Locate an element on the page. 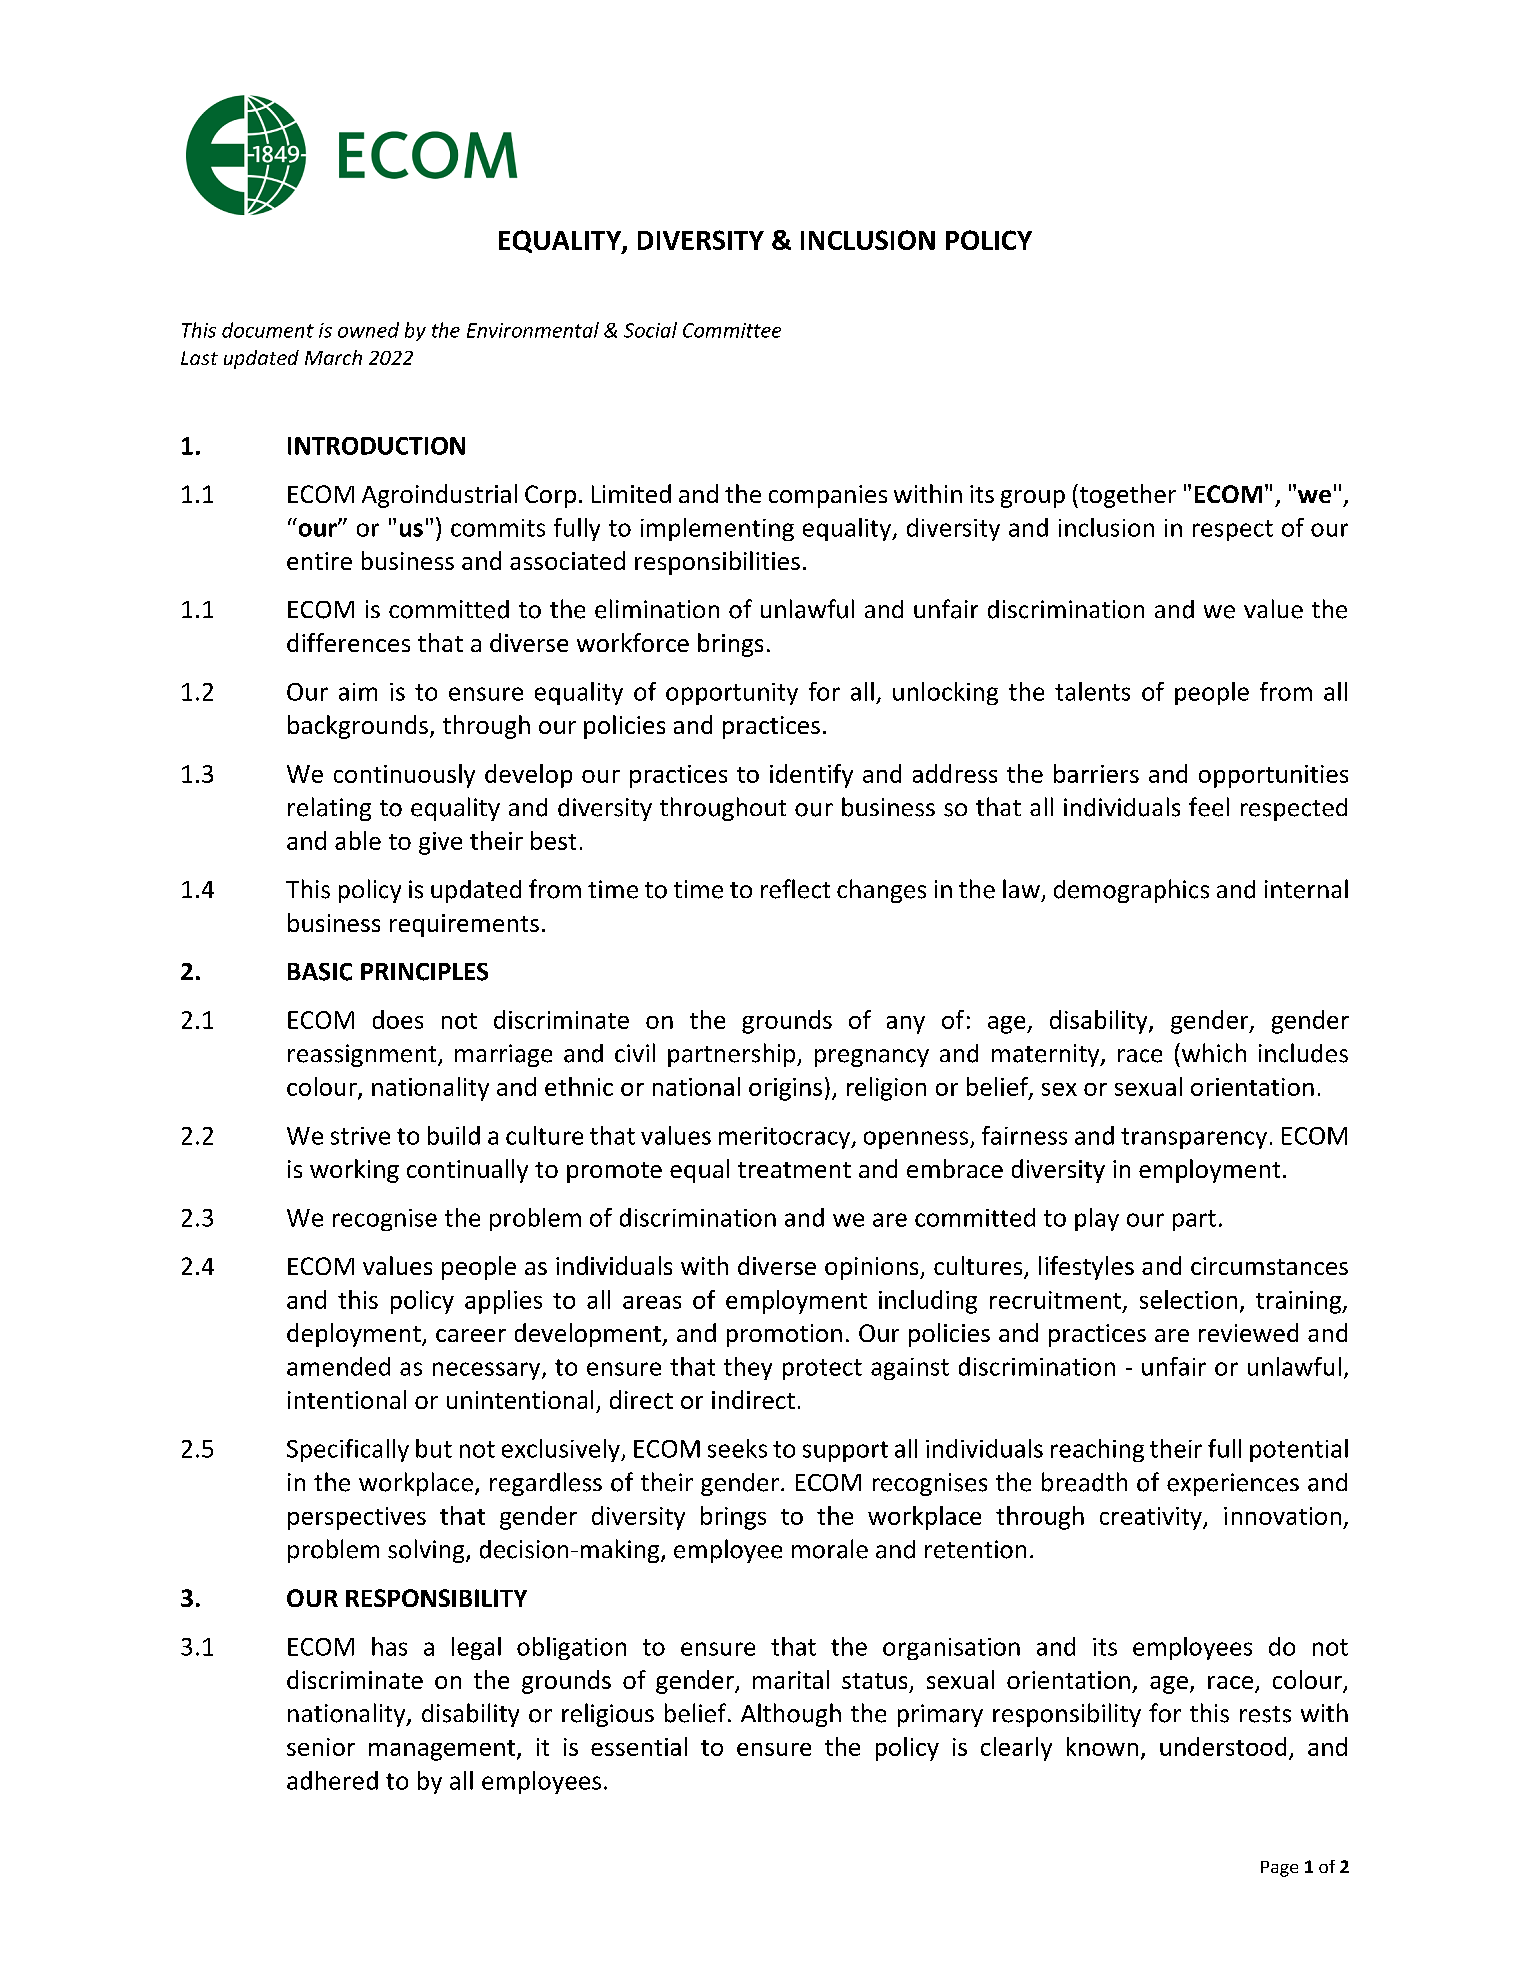 The image size is (1529, 1978). Specifically is located at coordinates (348, 1450).
